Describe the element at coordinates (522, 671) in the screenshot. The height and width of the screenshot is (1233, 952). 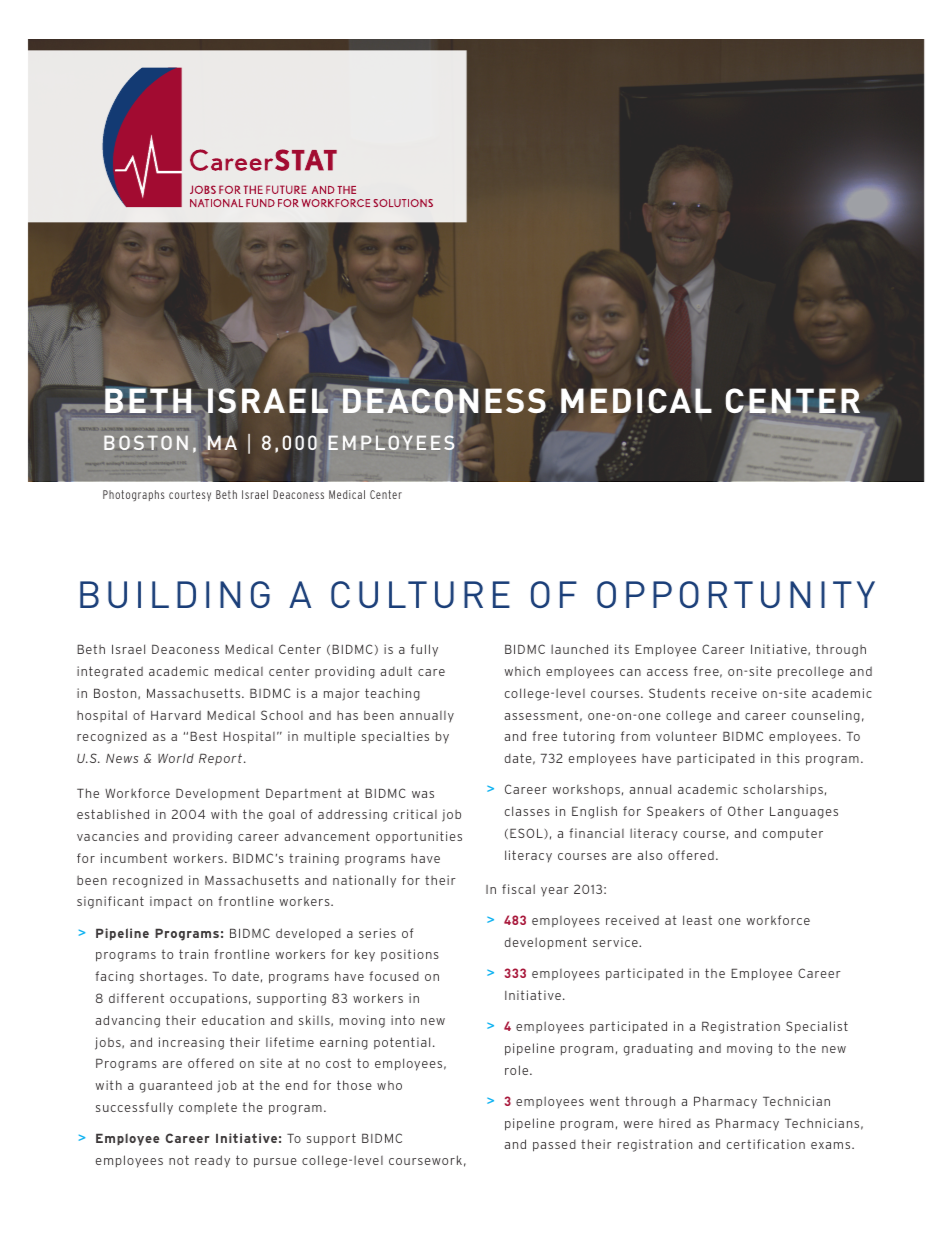
I see `which` at that location.
